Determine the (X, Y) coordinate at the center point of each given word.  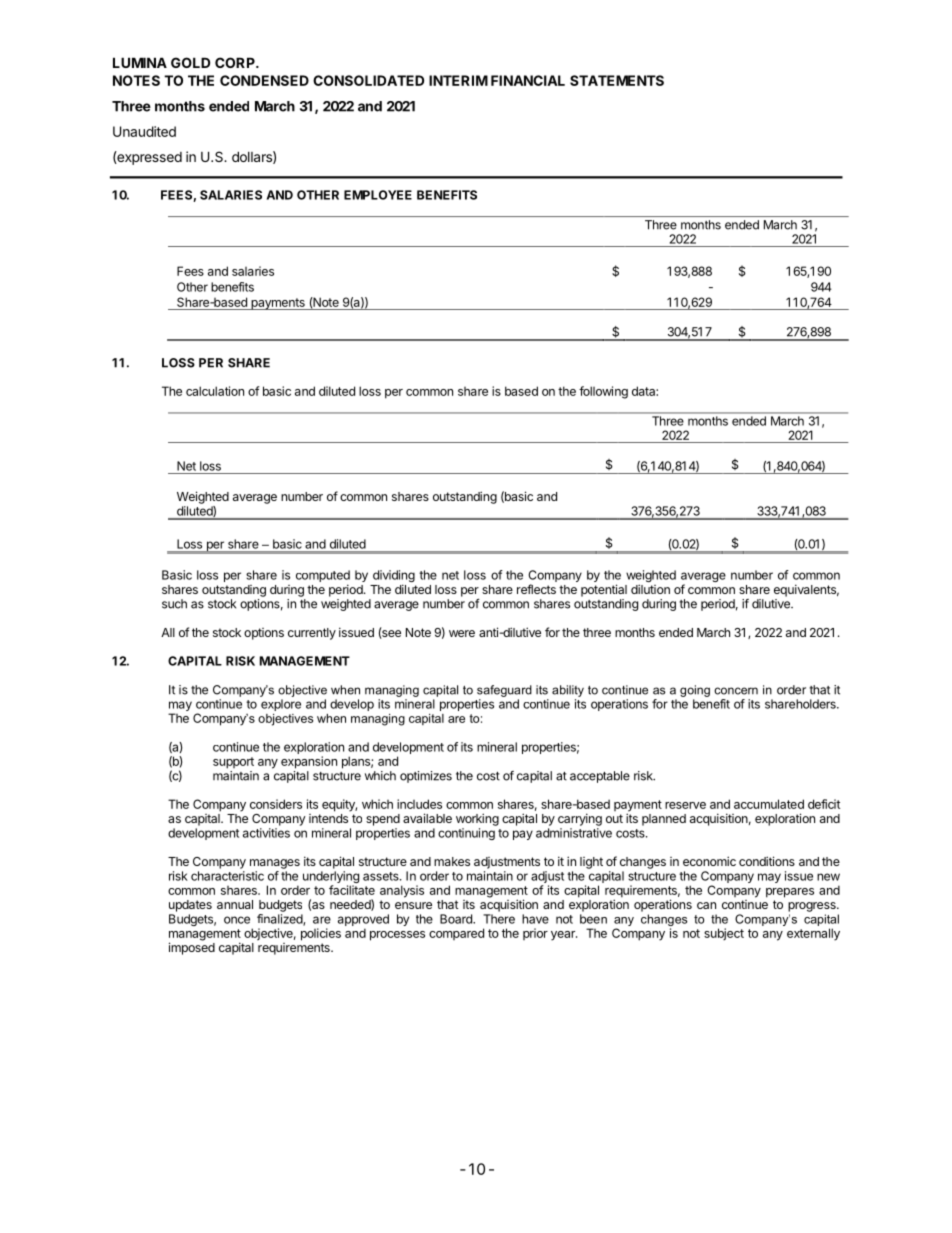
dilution (650, 589)
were (462, 633)
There (499, 919)
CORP (236, 62)
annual (235, 904)
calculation (215, 391)
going (695, 691)
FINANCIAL (528, 80)
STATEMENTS (617, 80)
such (174, 604)
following (603, 392)
